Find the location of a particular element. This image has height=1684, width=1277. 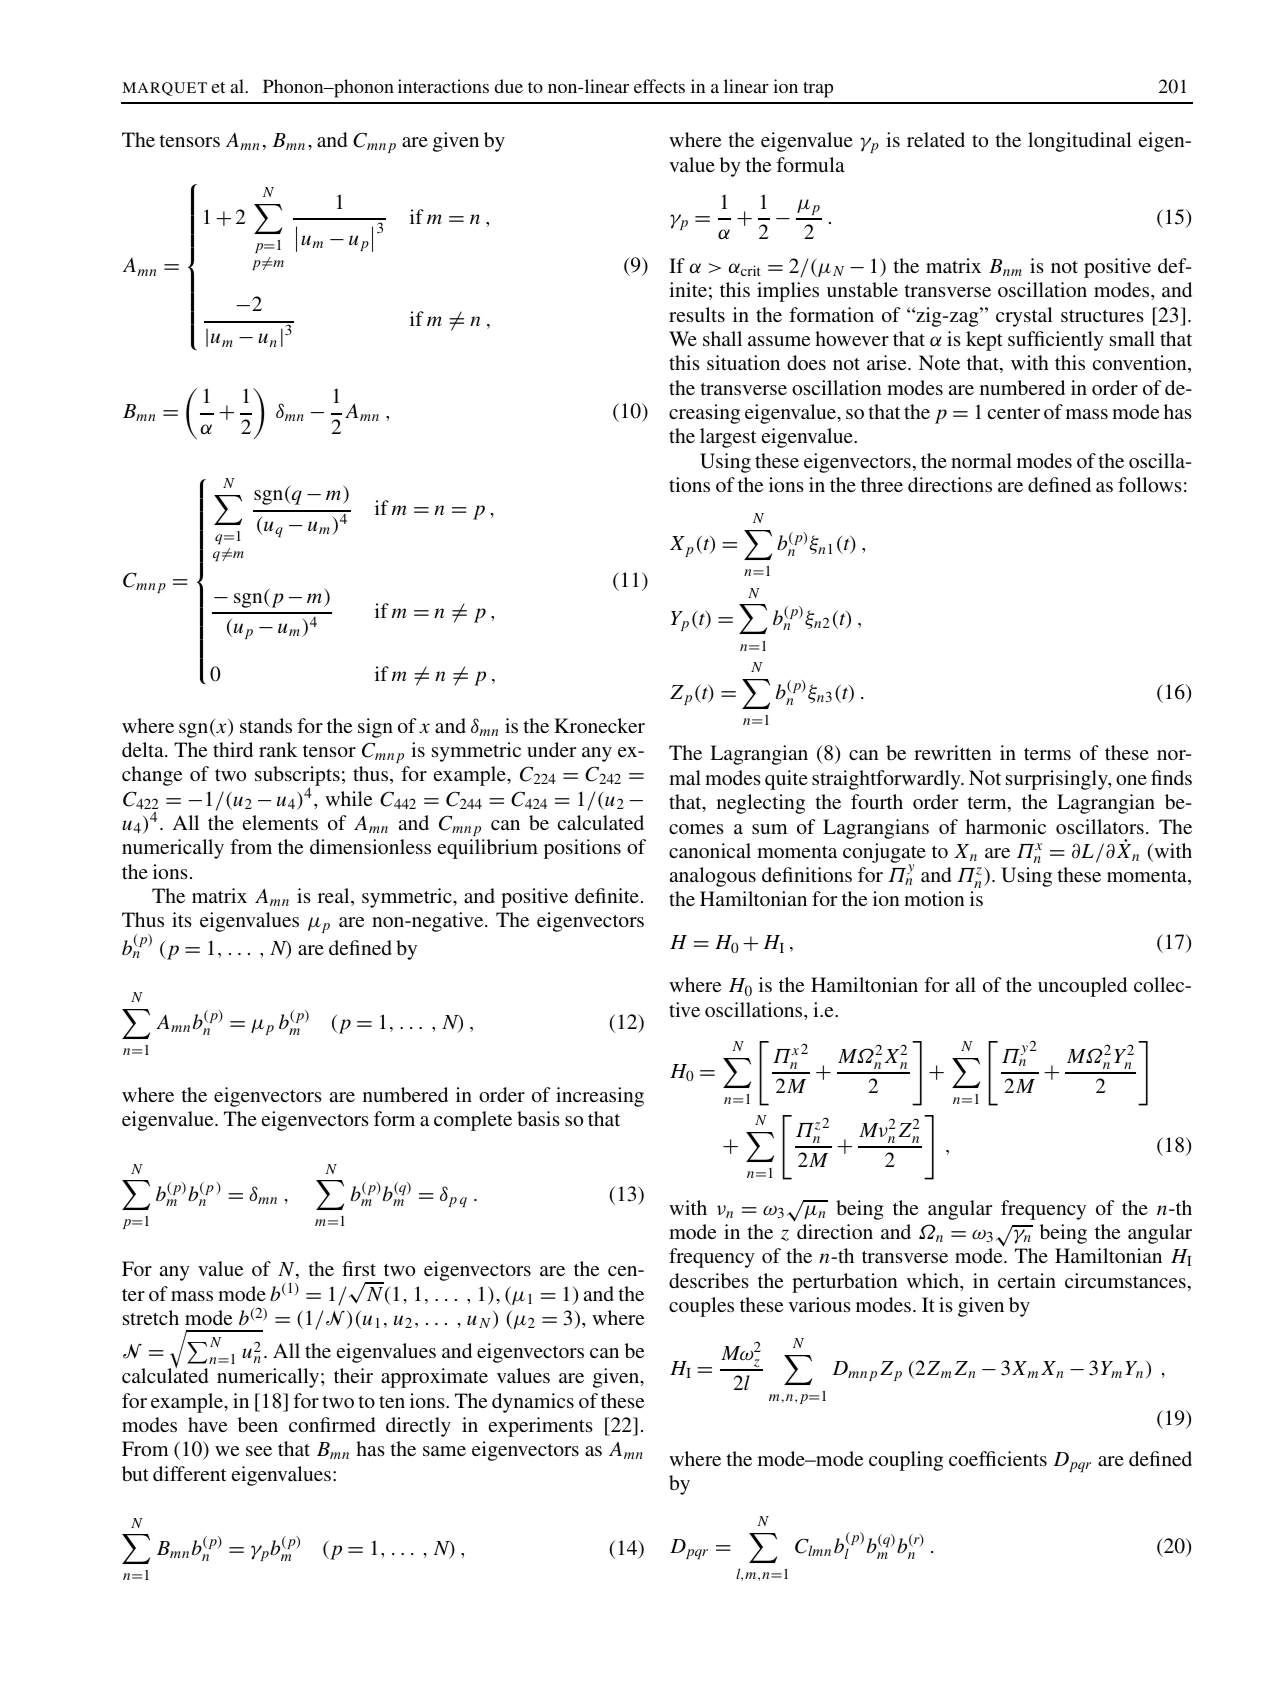

MARQUET is located at coordinates (165, 89).
